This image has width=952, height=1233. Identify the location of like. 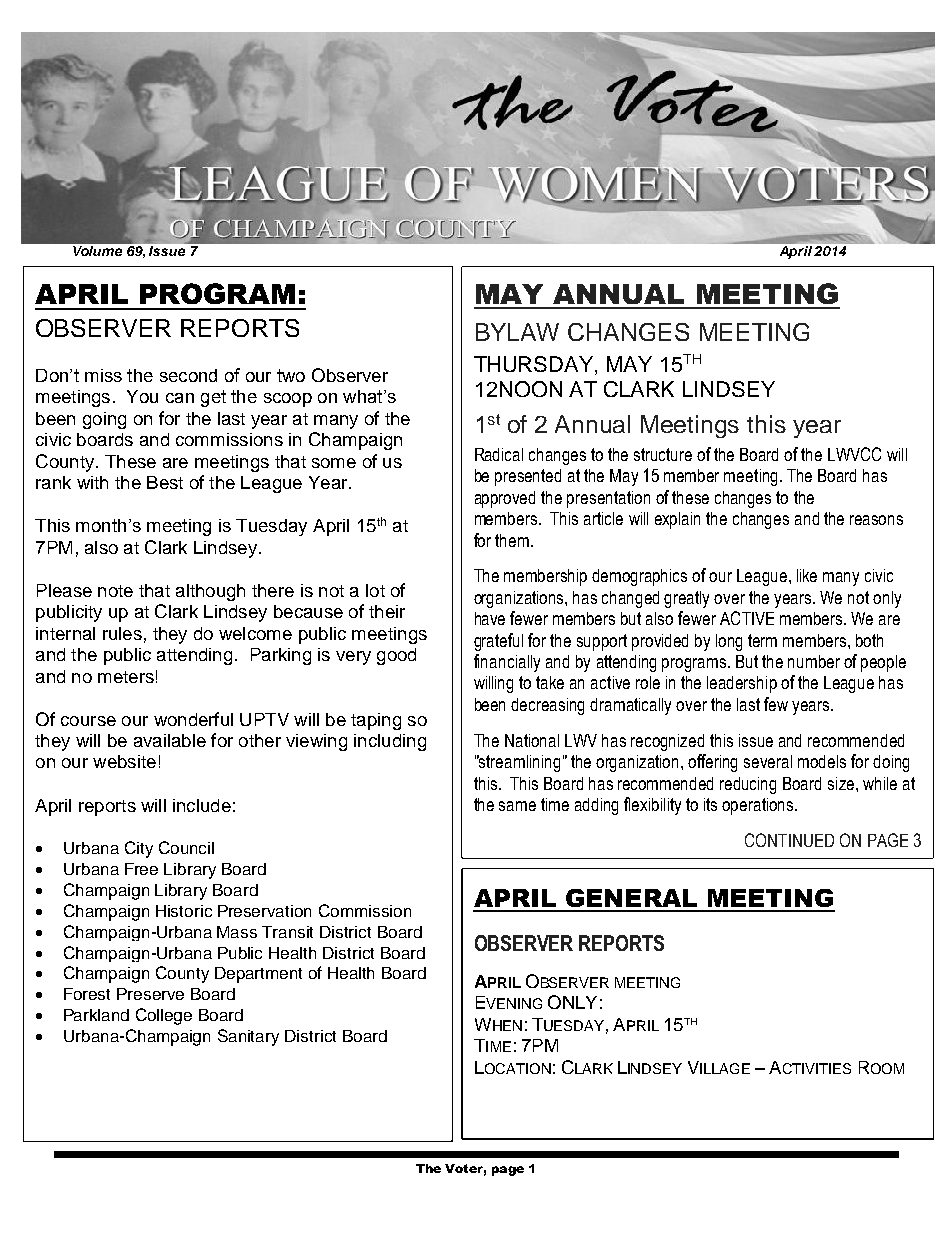
(807, 575).
